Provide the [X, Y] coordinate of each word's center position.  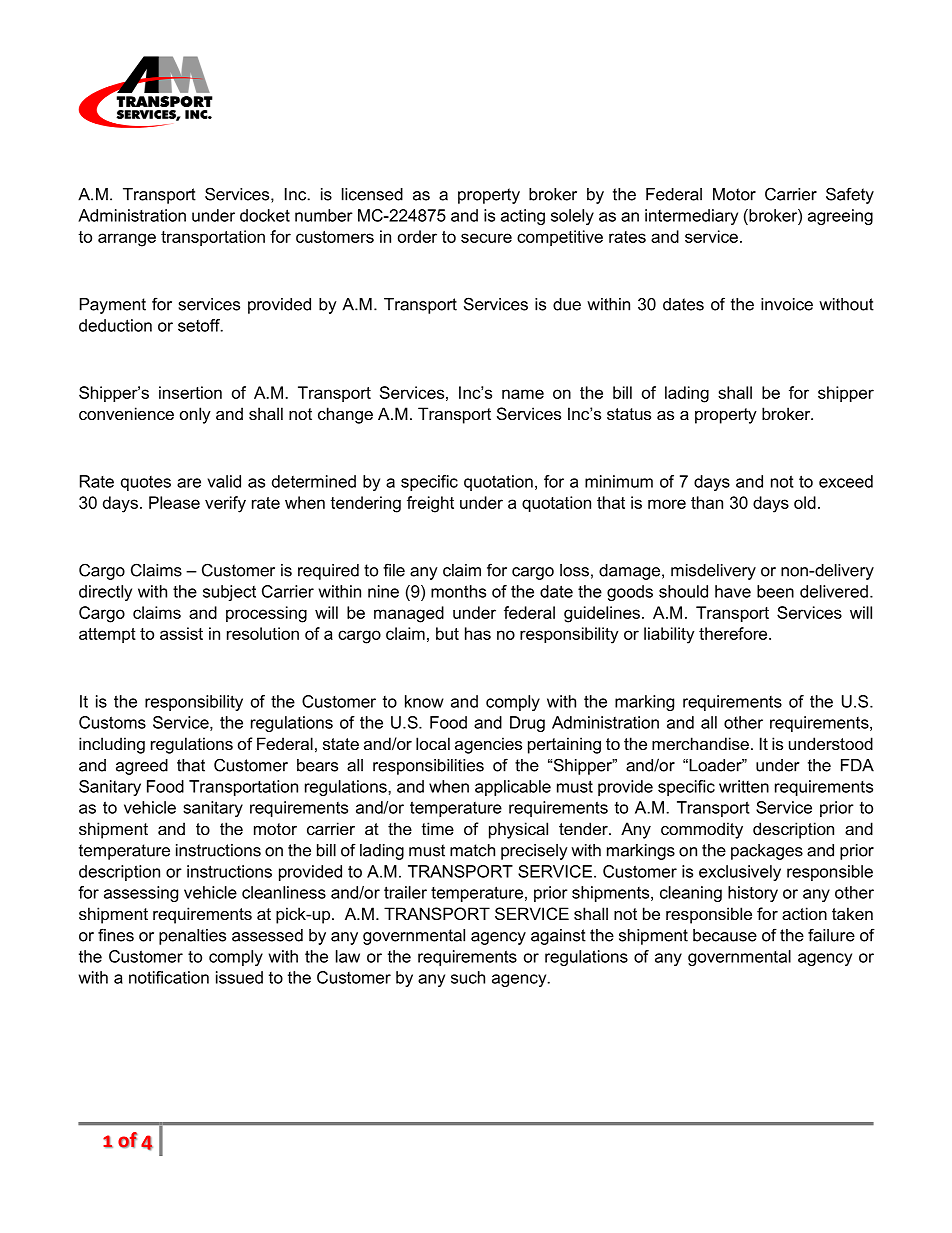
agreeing [840, 217]
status [629, 414]
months [458, 591]
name [523, 394]
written [744, 786]
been [775, 591]
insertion [190, 392]
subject [229, 593]
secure [486, 238]
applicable [513, 788]
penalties [192, 937]
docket [265, 215]
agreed [142, 767]
